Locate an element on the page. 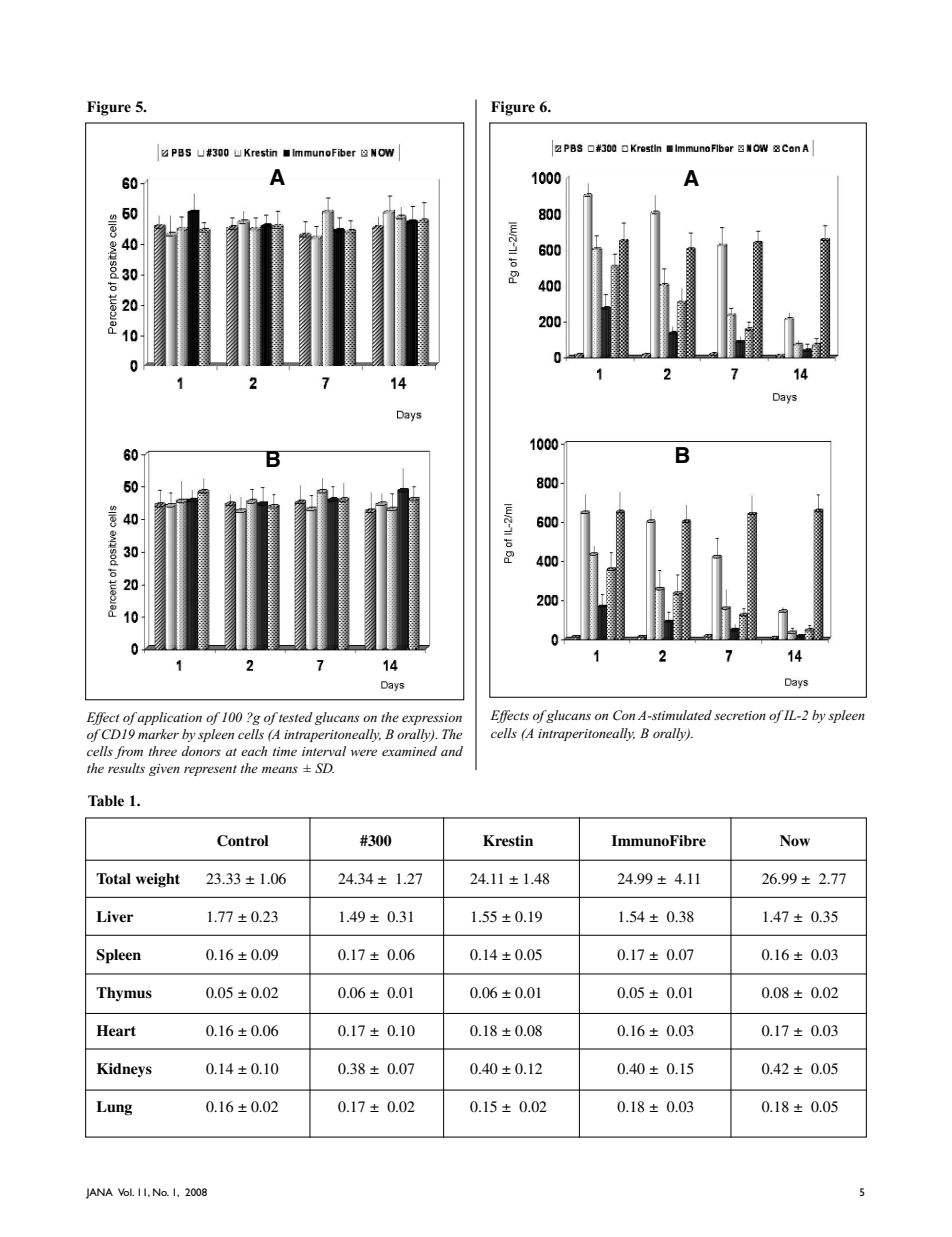  weight is located at coordinates (158, 880).
